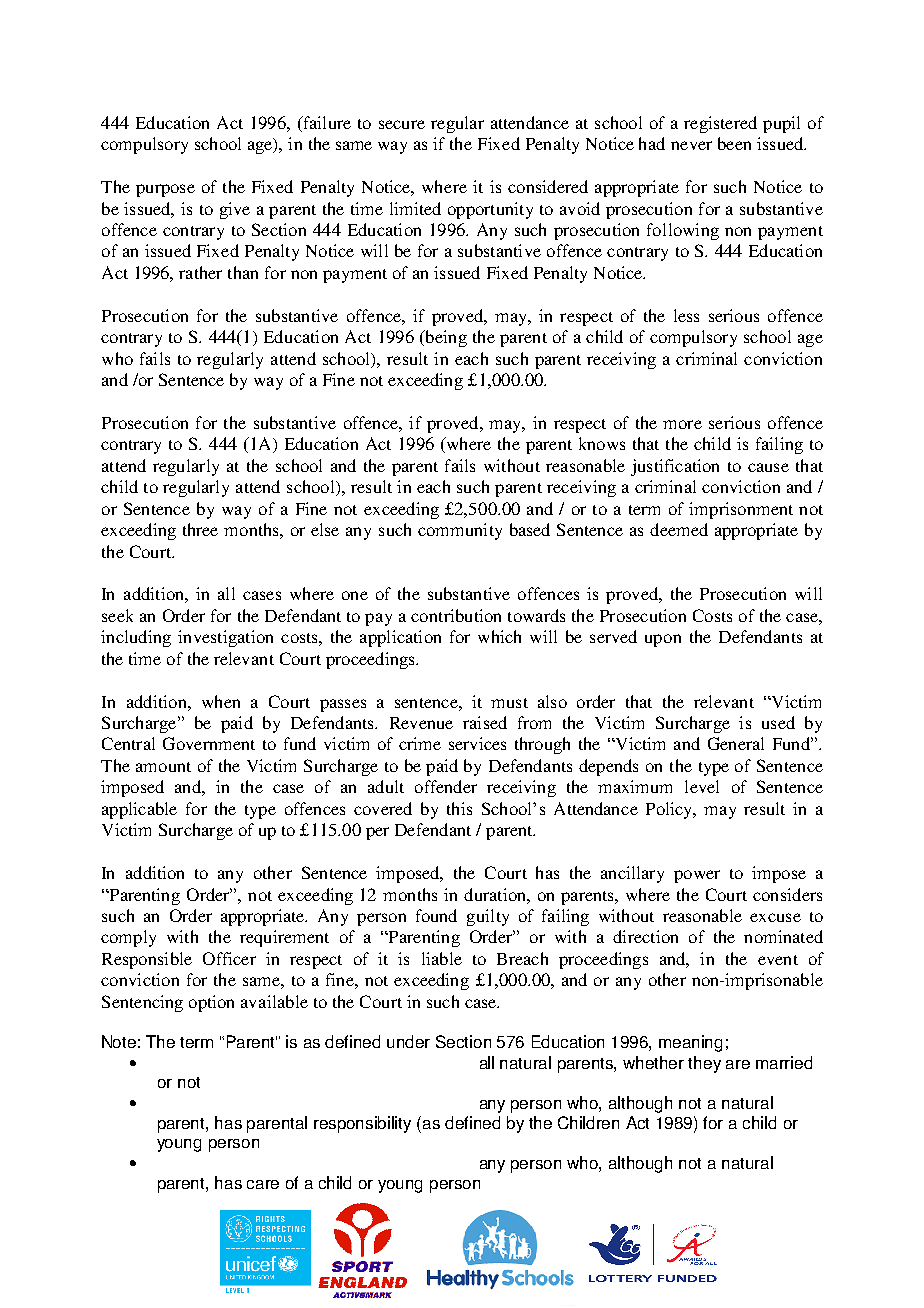 Image resolution: width=924 pixels, height=1308 pixels. What do you see at coordinates (402, 124) in the document?
I see `secure` at bounding box center [402, 124].
